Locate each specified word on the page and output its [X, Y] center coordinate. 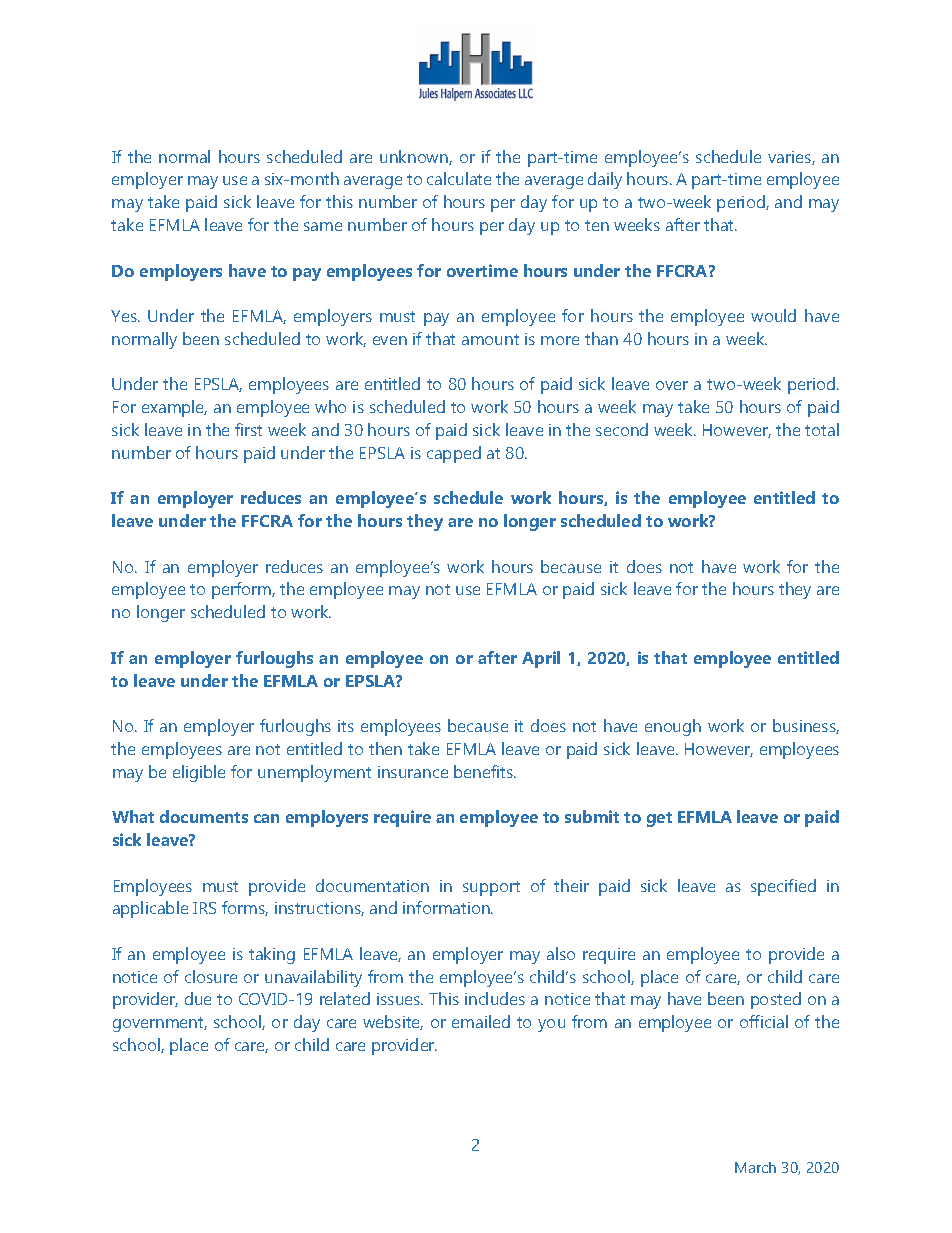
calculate [459, 178]
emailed [481, 1021]
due [198, 998]
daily [605, 180]
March [755, 1167]
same [323, 226]
